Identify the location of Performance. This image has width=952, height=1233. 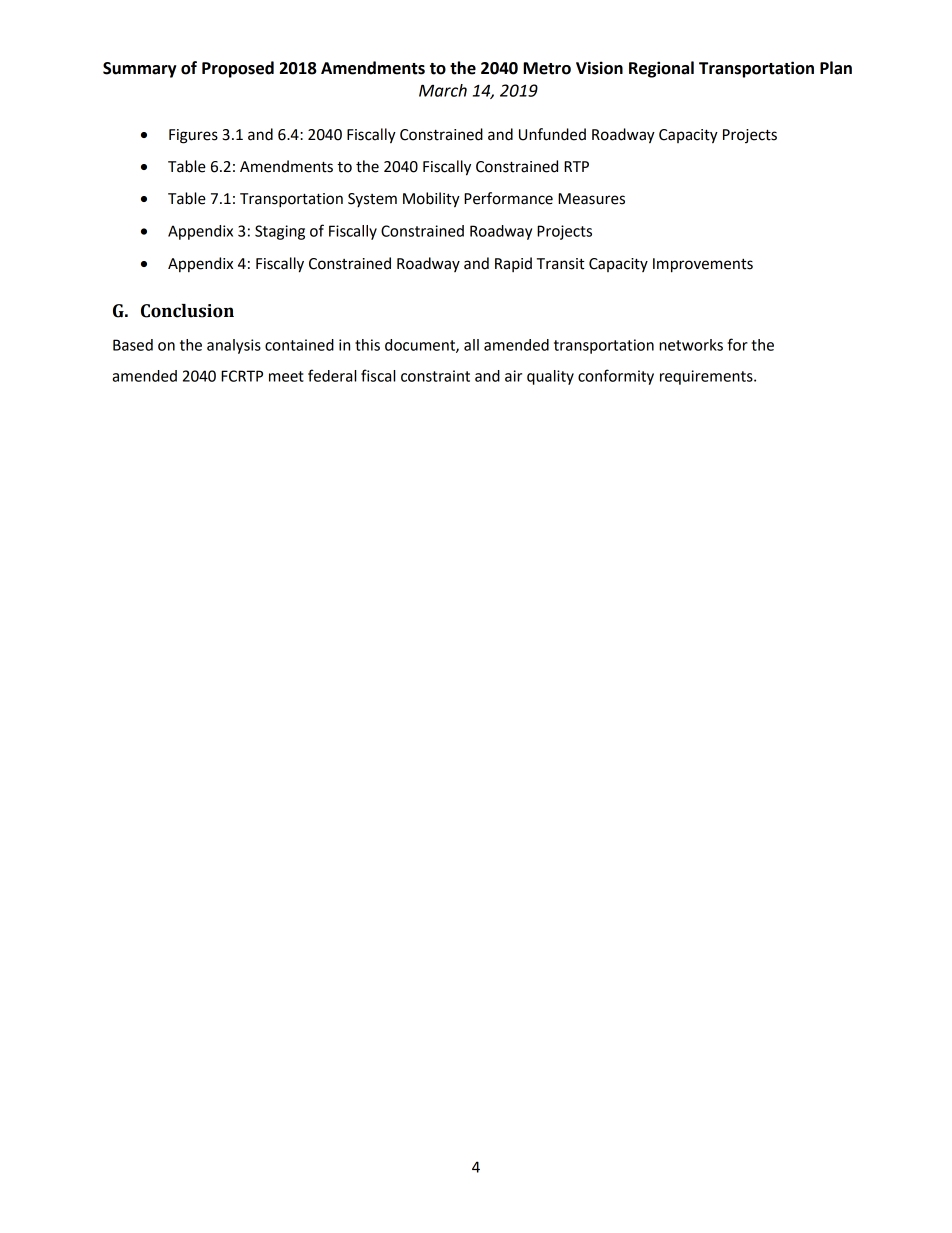
(508, 198).
